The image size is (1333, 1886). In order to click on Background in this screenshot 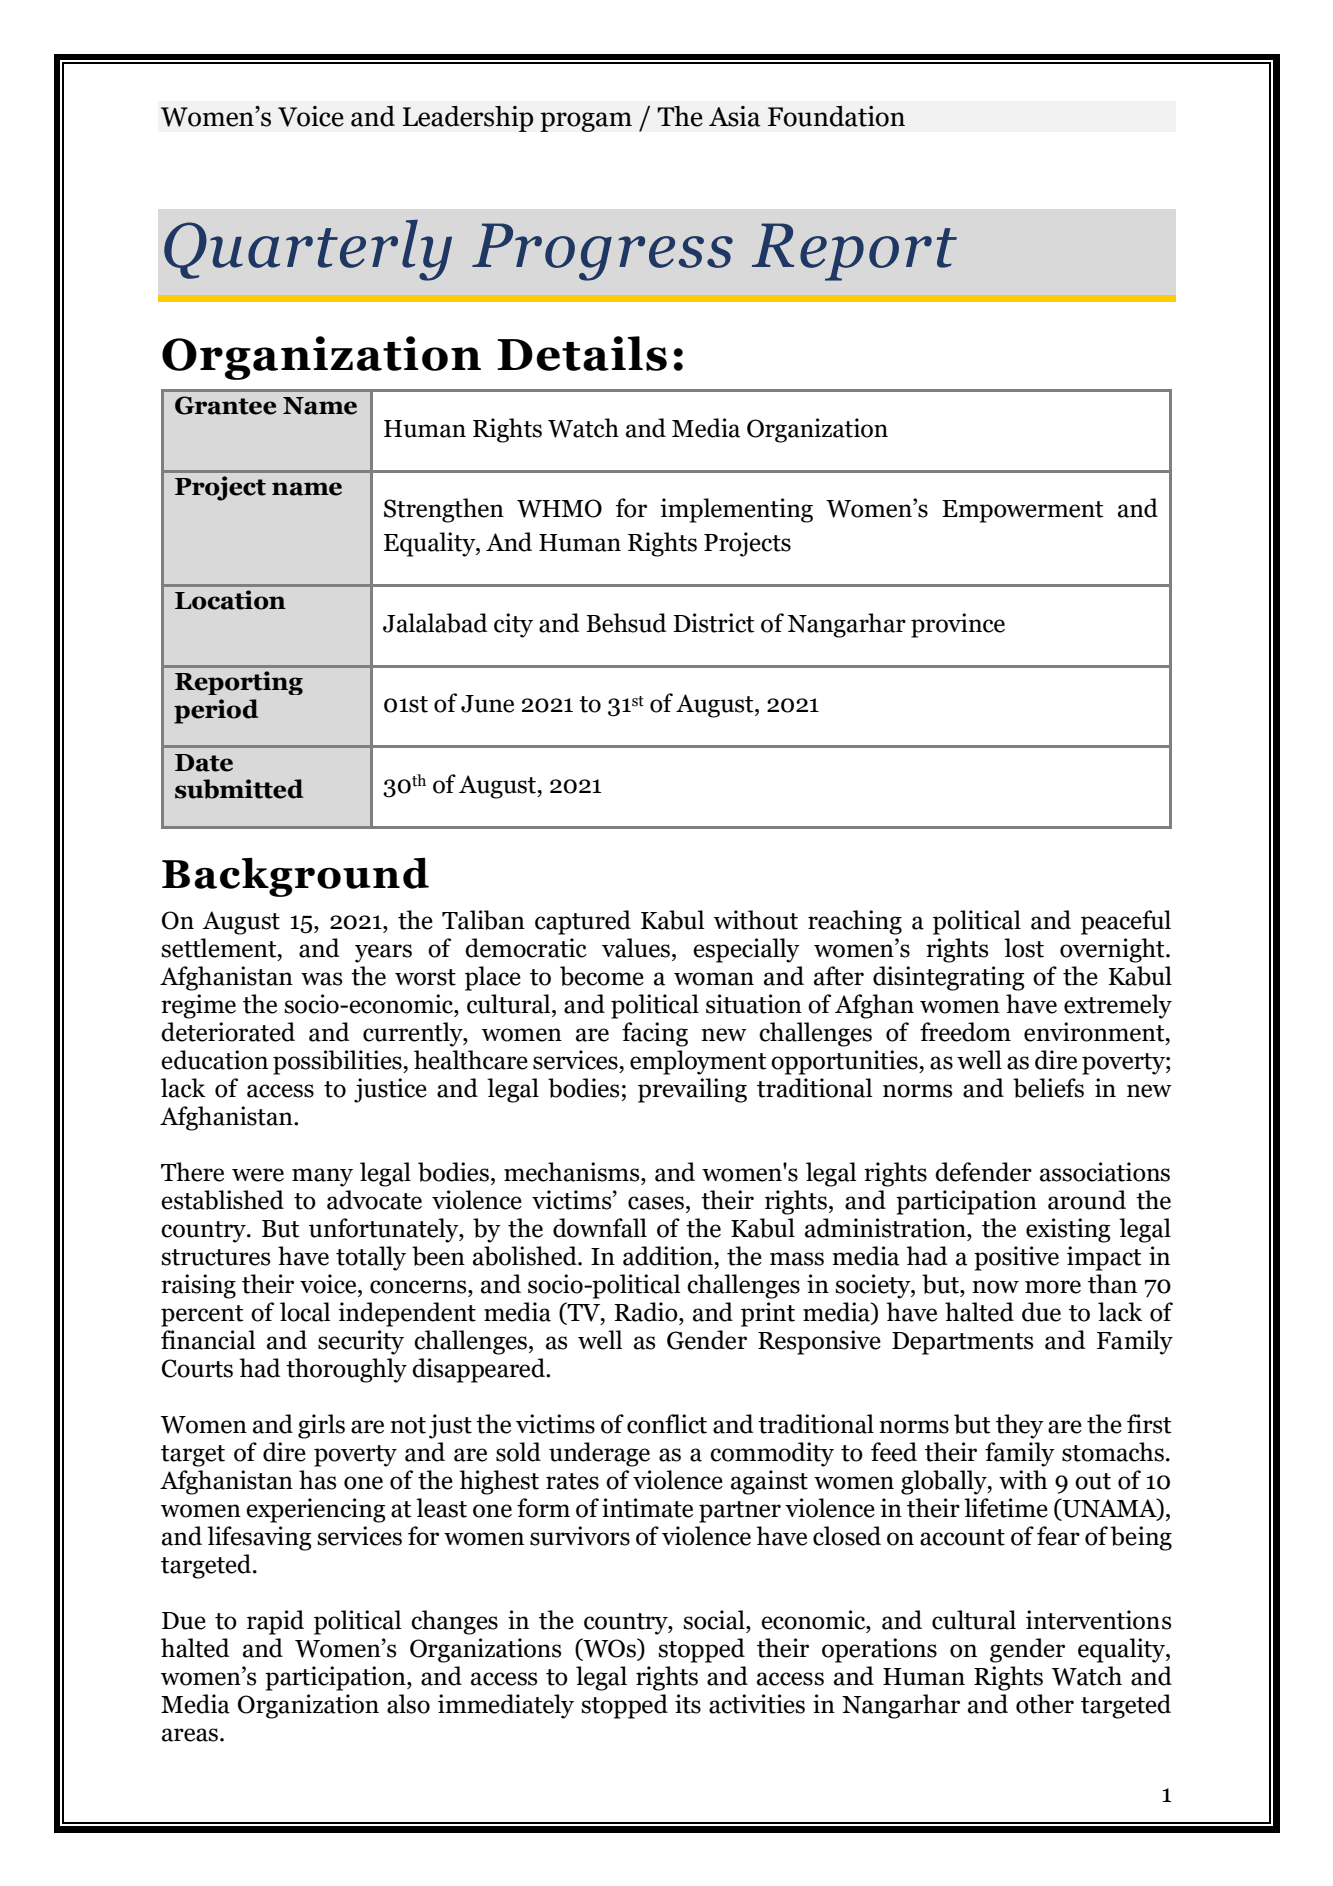, I will do `click(295, 877)`.
